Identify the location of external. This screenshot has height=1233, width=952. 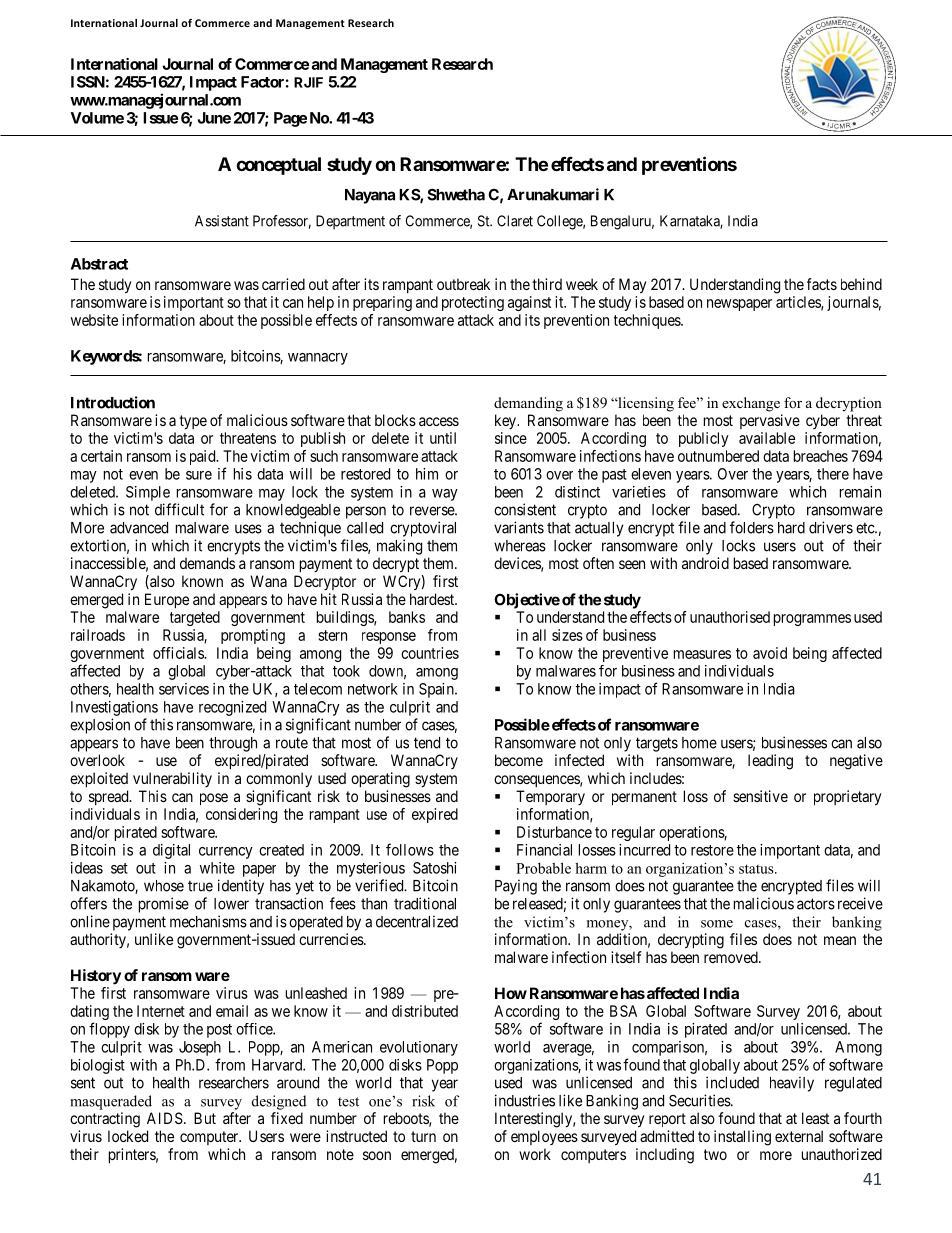
(799, 1136).
